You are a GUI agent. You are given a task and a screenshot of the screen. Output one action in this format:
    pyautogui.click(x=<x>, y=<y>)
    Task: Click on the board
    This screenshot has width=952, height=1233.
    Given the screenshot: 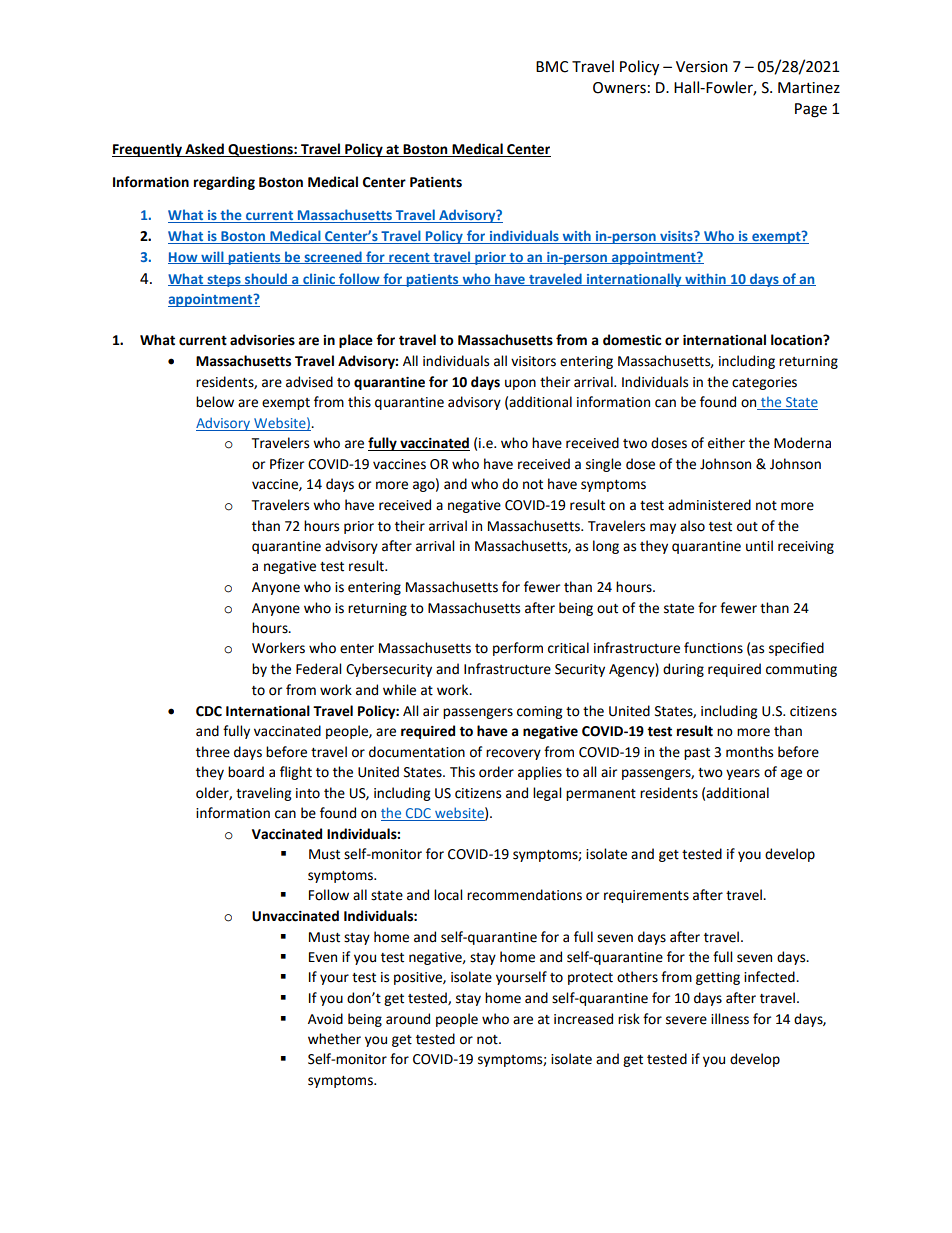 What is the action you would take?
    pyautogui.click(x=246, y=772)
